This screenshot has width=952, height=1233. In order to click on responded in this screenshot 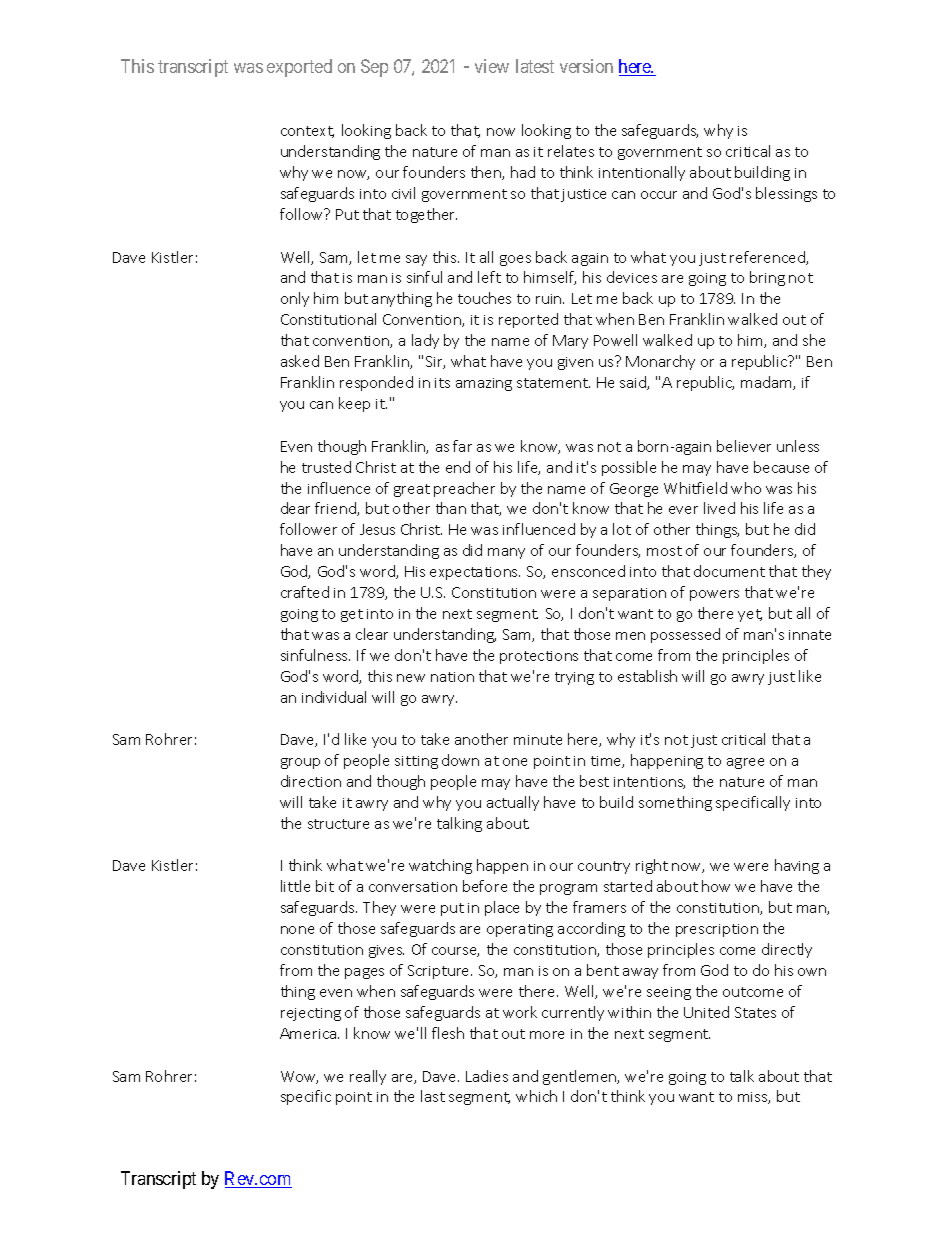, I will do `click(376, 383)`.
